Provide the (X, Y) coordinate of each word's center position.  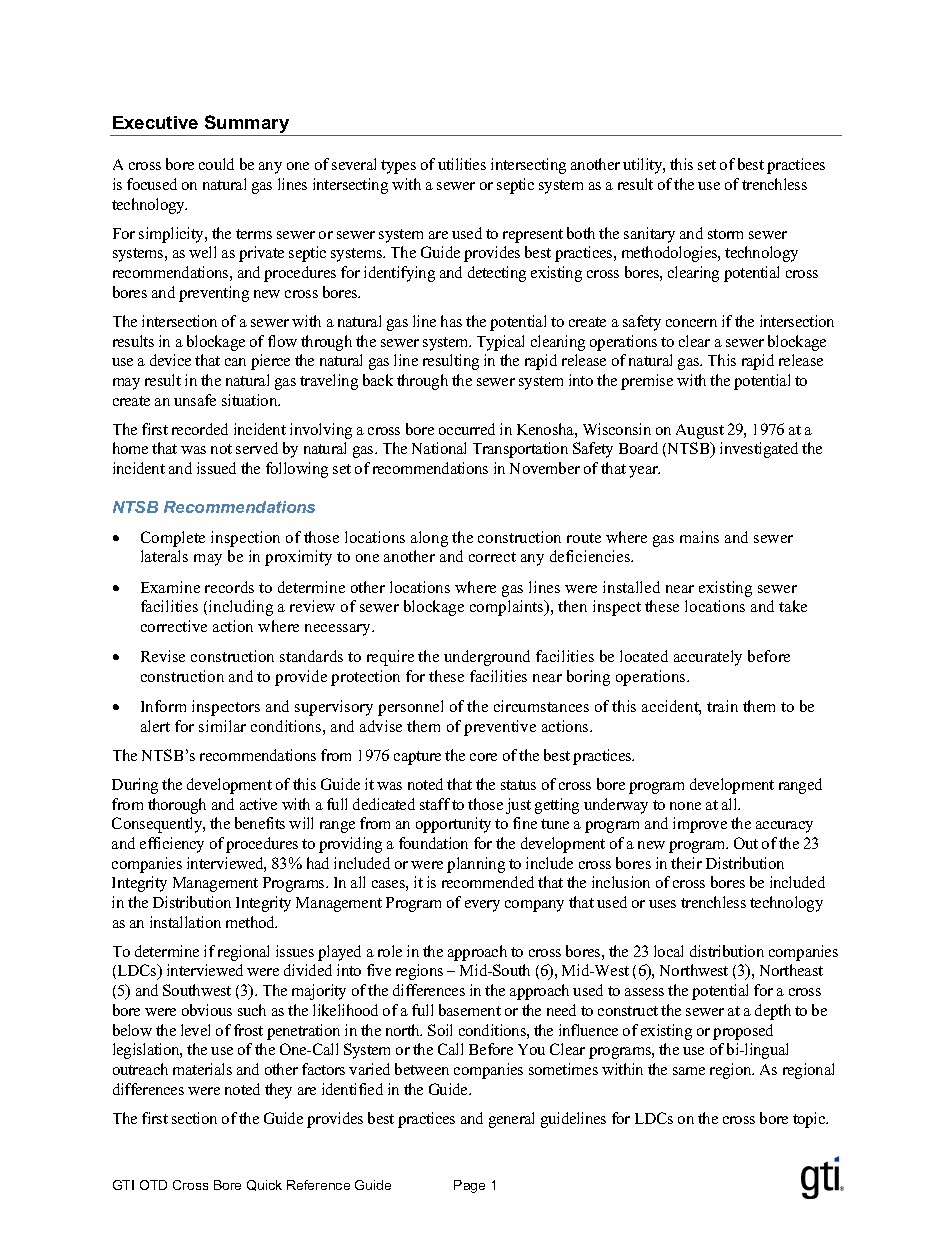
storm (725, 234)
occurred (467, 429)
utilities (462, 164)
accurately (708, 658)
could (216, 164)
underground (487, 658)
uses (662, 904)
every (482, 906)
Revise (163, 656)
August (700, 431)
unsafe (195, 400)
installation (185, 922)
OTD (153, 1185)
